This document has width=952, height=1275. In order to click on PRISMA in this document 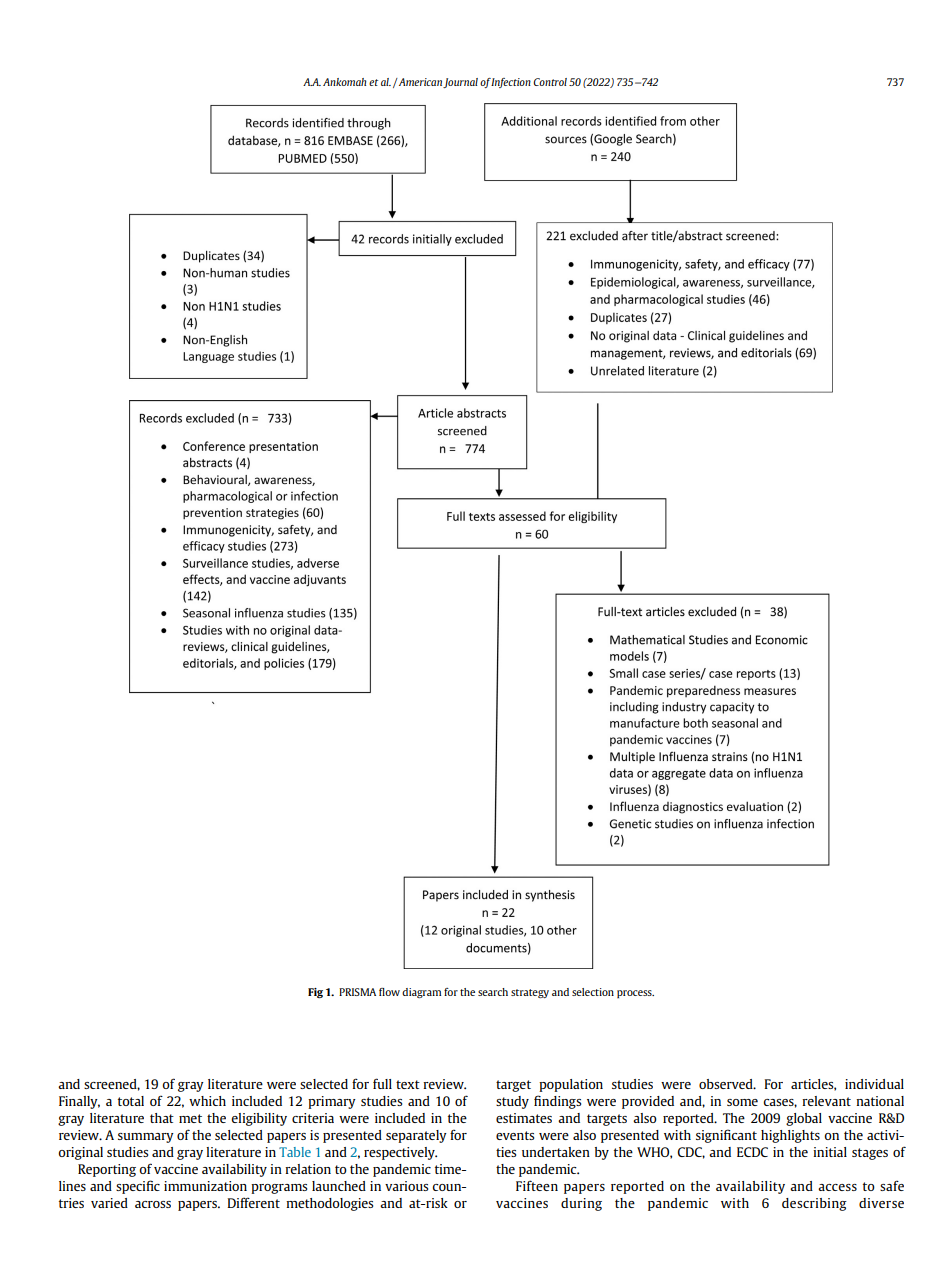, I will do `click(357, 992)`.
